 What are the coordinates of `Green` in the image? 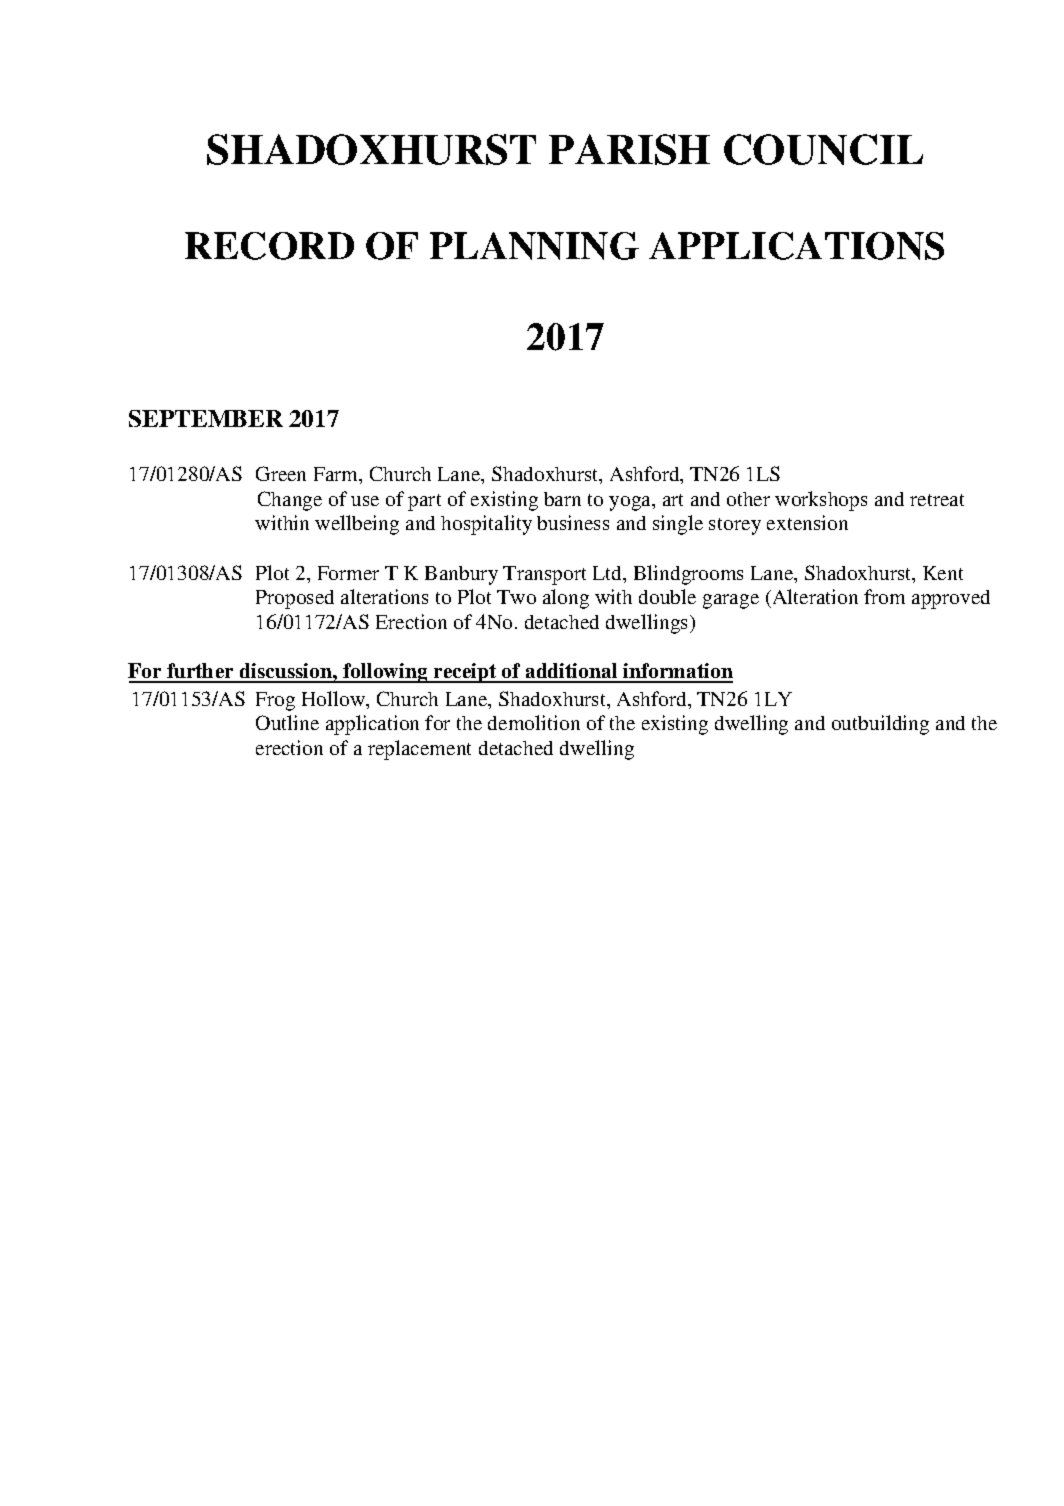 It's located at (281, 473).
